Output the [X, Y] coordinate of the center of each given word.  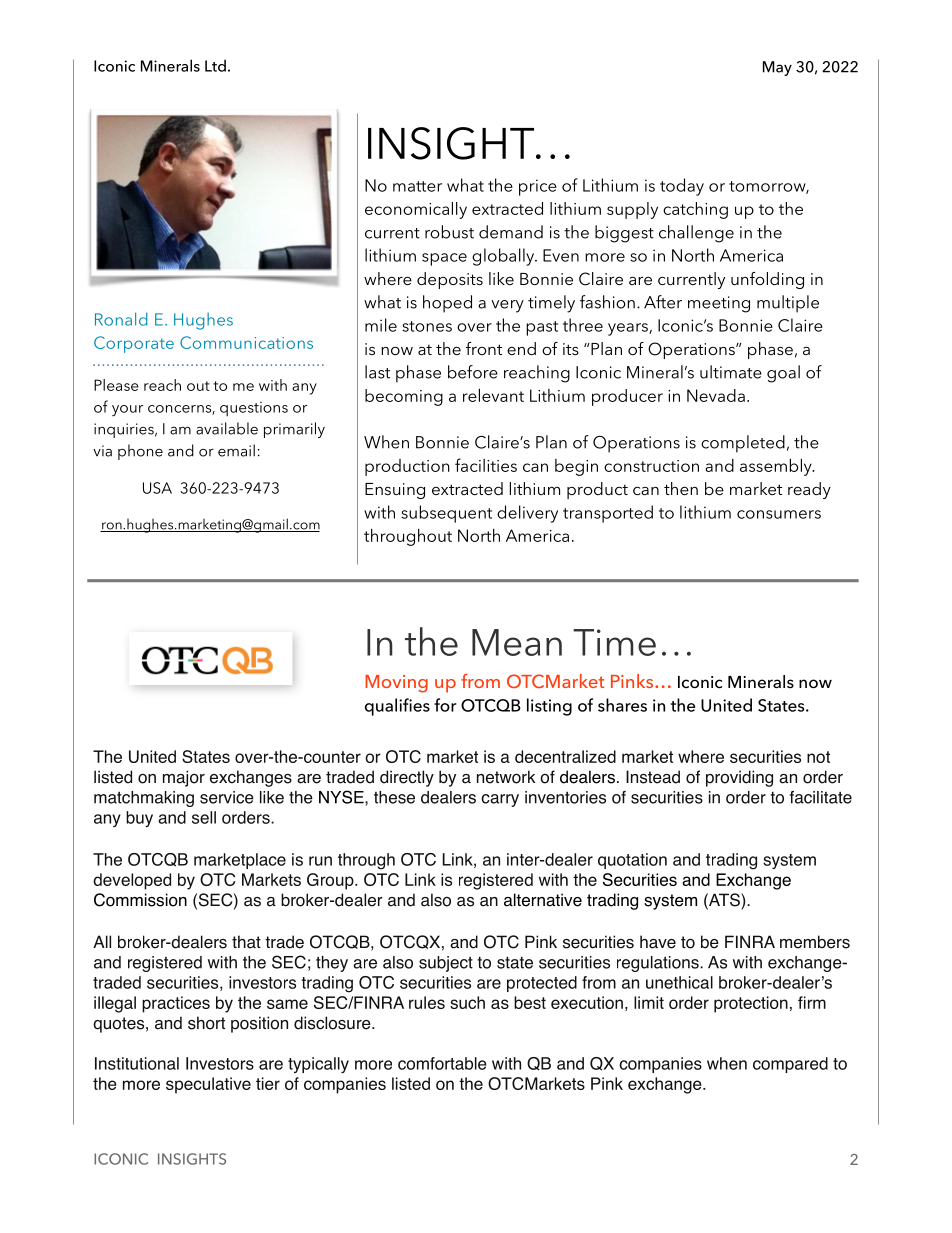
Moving [396, 684]
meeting [719, 304]
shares [622, 705]
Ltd [215, 65]
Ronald [121, 319]
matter [417, 186]
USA [157, 488]
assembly [777, 467]
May [777, 68]
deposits [450, 280]
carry [500, 800]
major [184, 778]
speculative [208, 1085]
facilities [486, 465]
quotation [632, 861]
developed [132, 881]
